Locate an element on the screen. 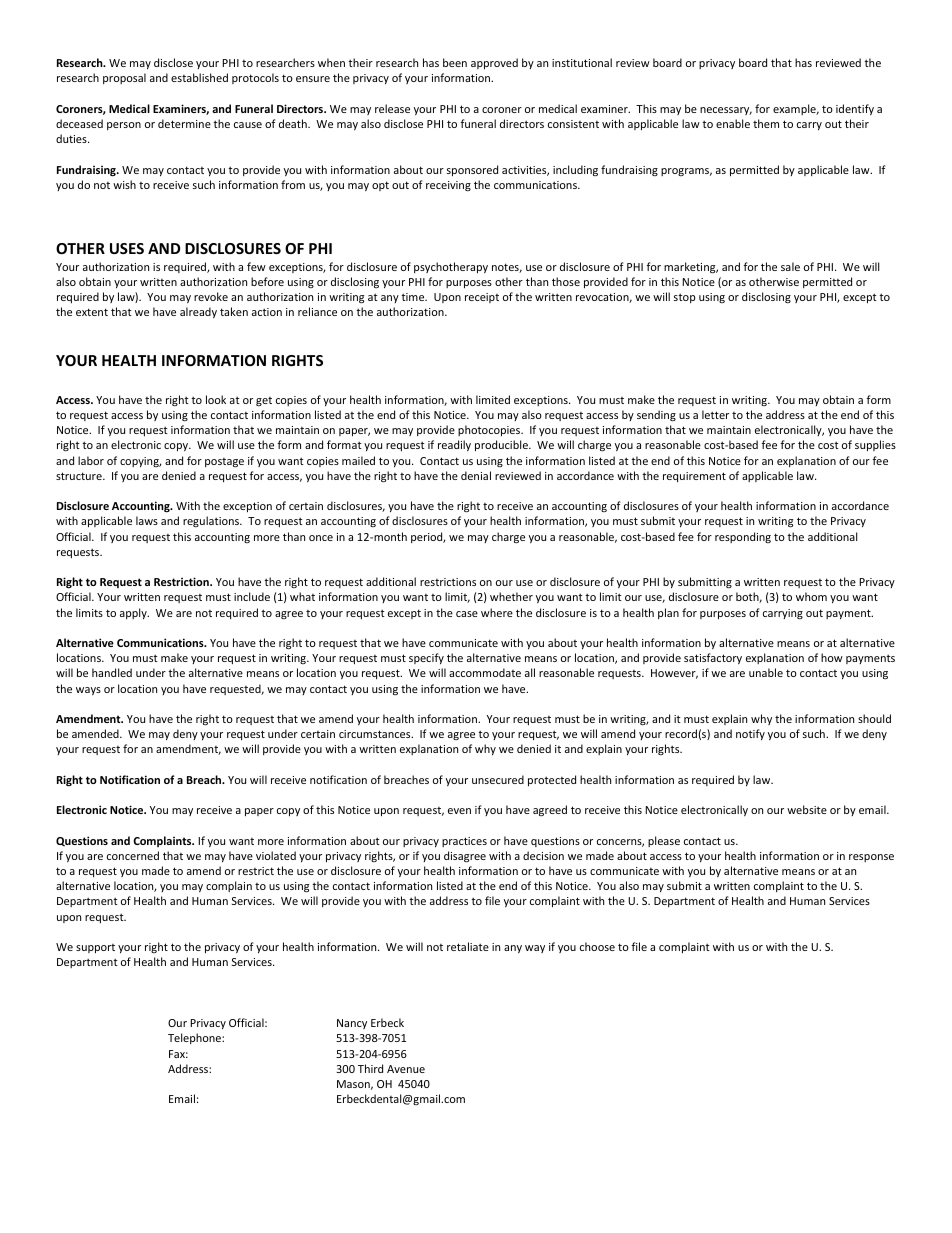 The height and width of the screenshot is (1233, 952). support is located at coordinates (95, 948).
